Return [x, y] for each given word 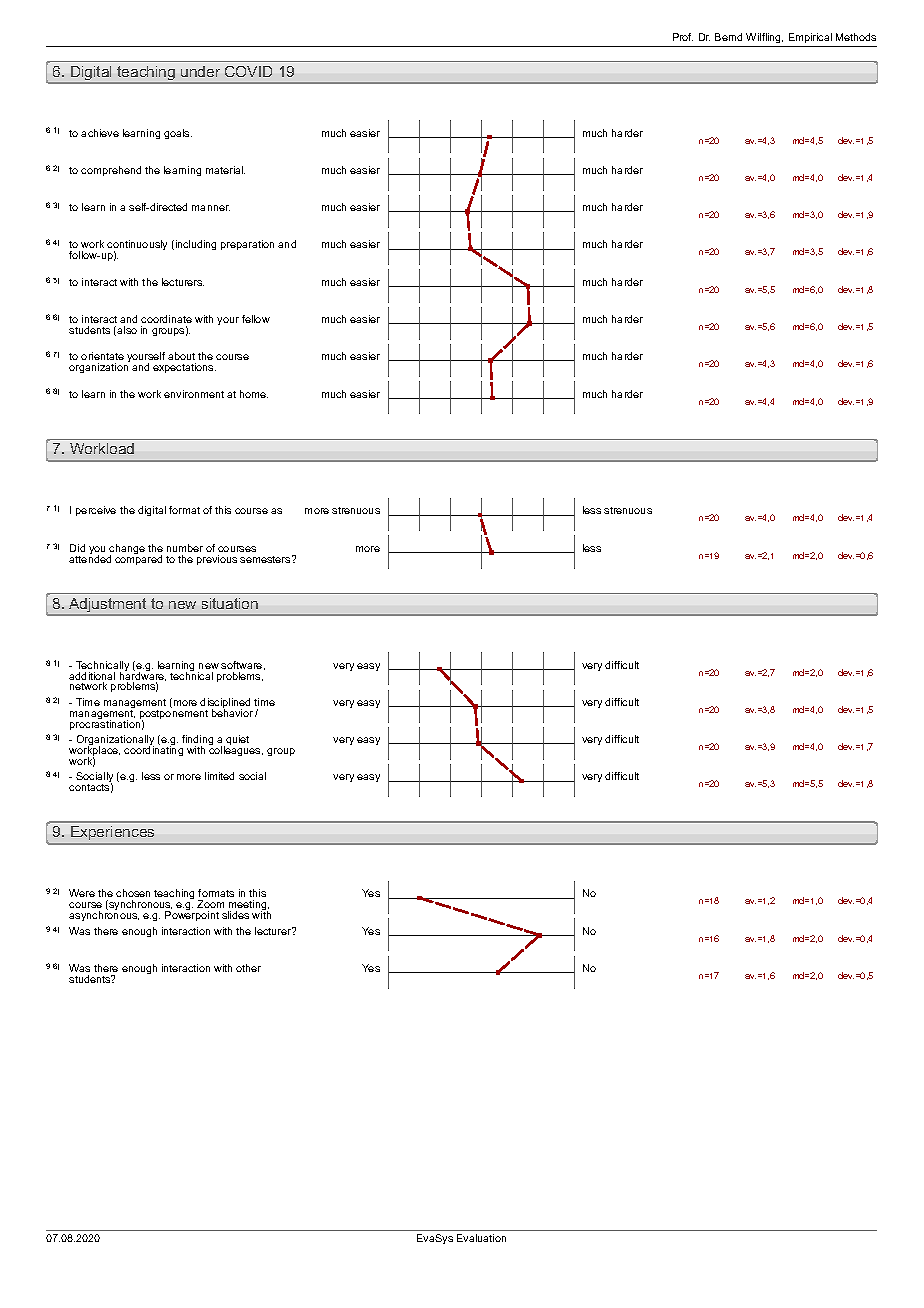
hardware [143, 676]
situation [230, 603]
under [200, 71]
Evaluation [481, 1238]
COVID [248, 71]
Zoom [210, 904]
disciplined [225, 704]
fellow [256, 319]
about [181, 356]
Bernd [728, 37]
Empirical [810, 40]
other [248, 968]
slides [235, 915]
